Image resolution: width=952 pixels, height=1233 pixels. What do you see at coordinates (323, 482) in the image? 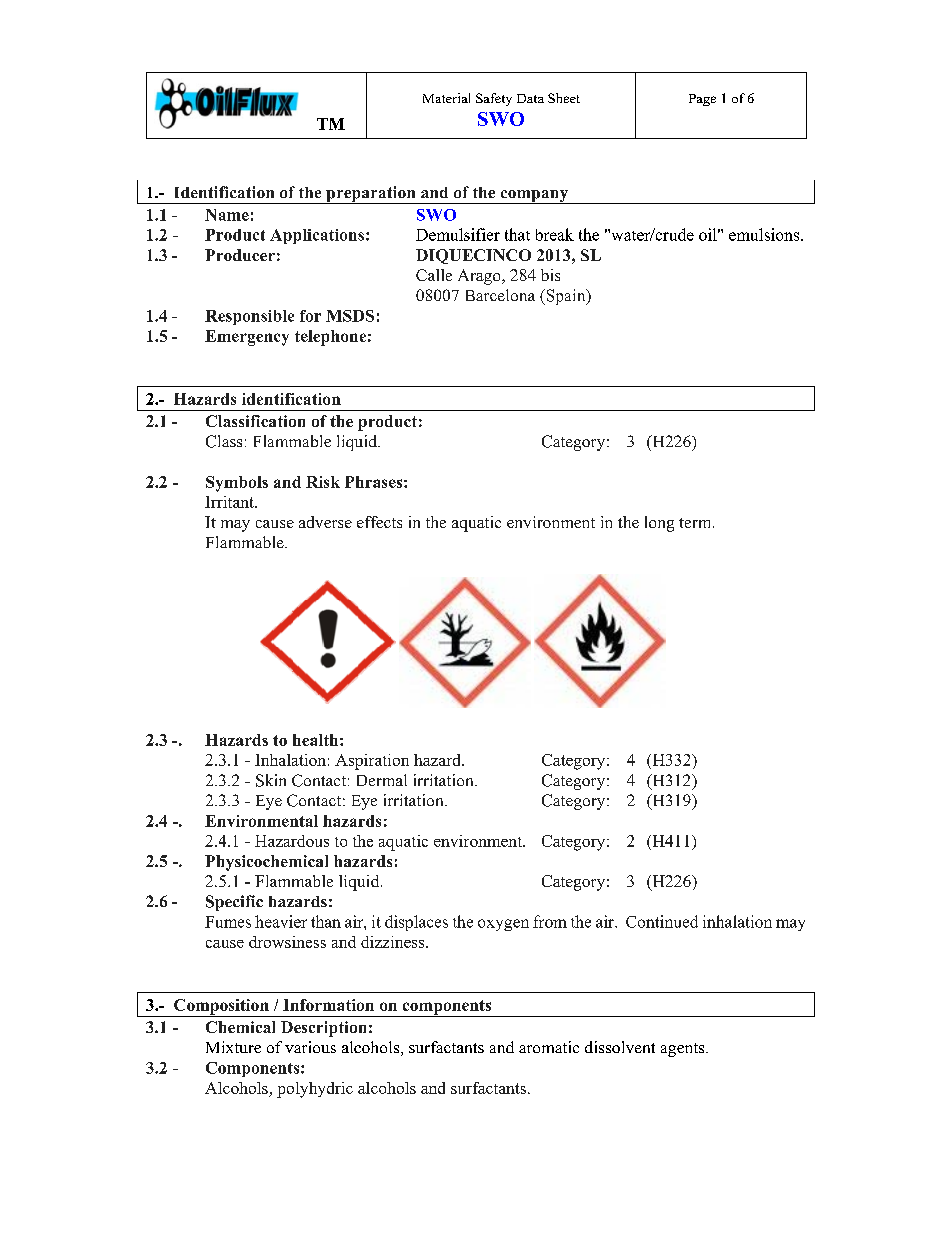
I see `Risk` at bounding box center [323, 482].
